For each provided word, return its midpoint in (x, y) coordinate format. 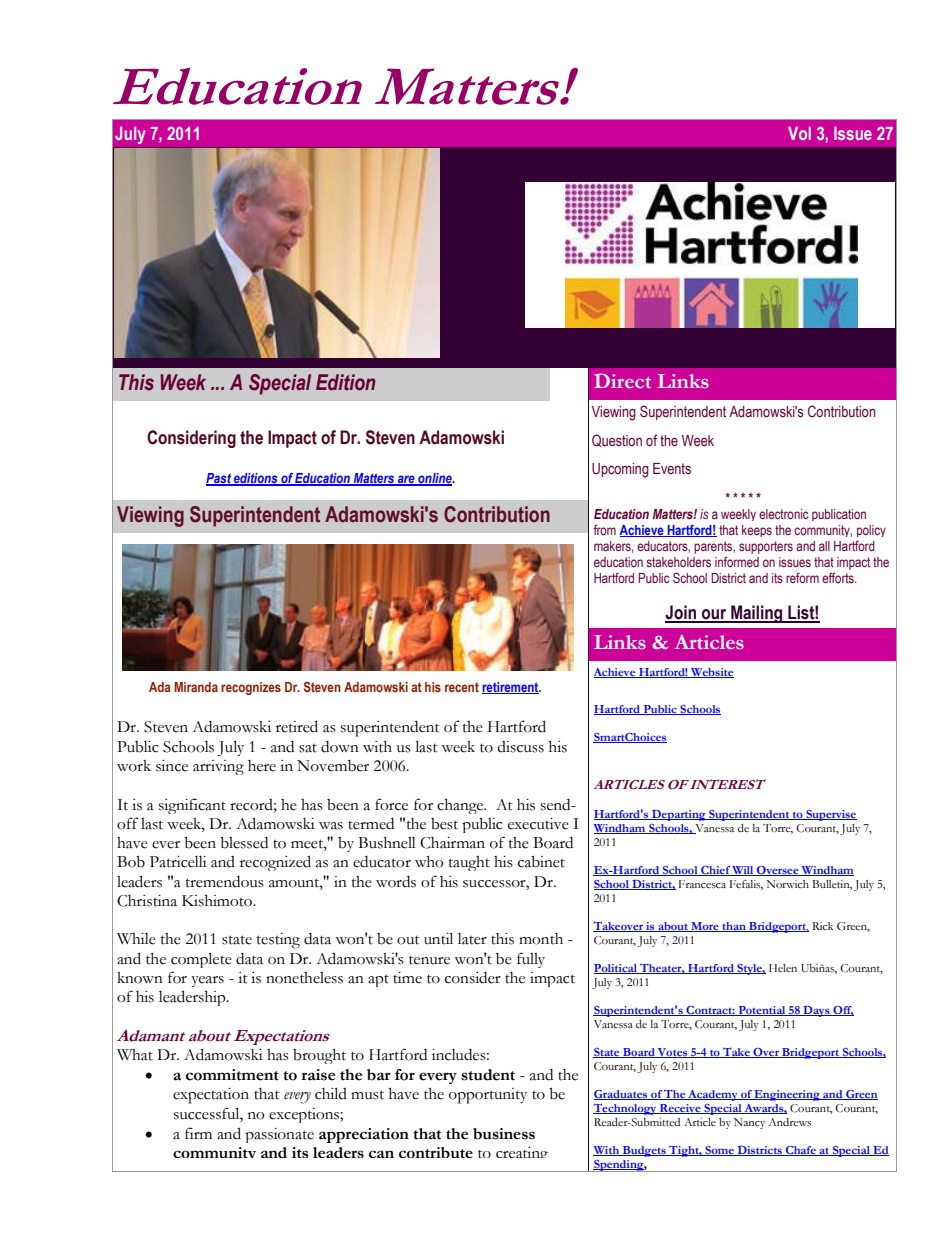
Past (219, 479)
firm (198, 1133)
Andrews (790, 1122)
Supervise (830, 815)
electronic (783, 514)
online (435, 479)
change (461, 806)
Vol (799, 133)
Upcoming (620, 470)
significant (192, 806)
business (504, 1134)
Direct (622, 380)
